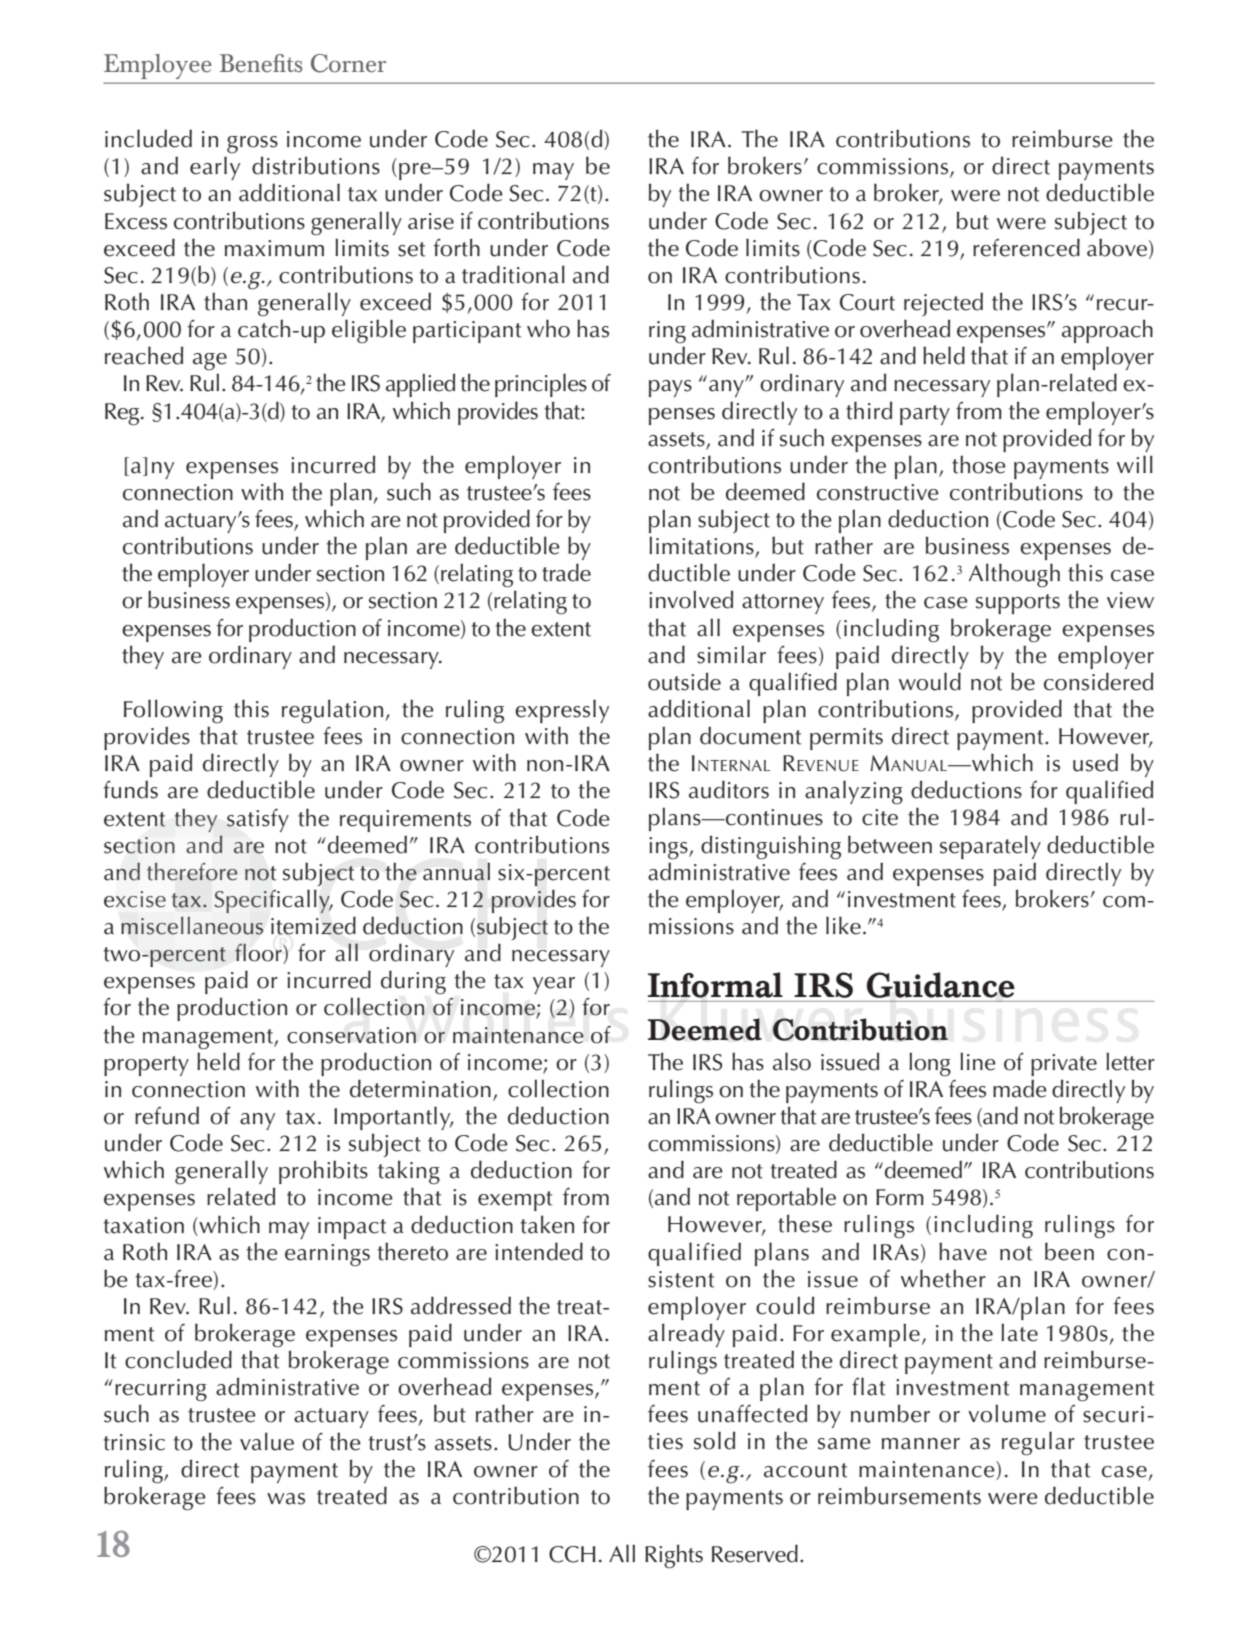 The image size is (1258, 1634). Describe the element at coordinates (1014, 575) in the page. I see `Although` at that location.
